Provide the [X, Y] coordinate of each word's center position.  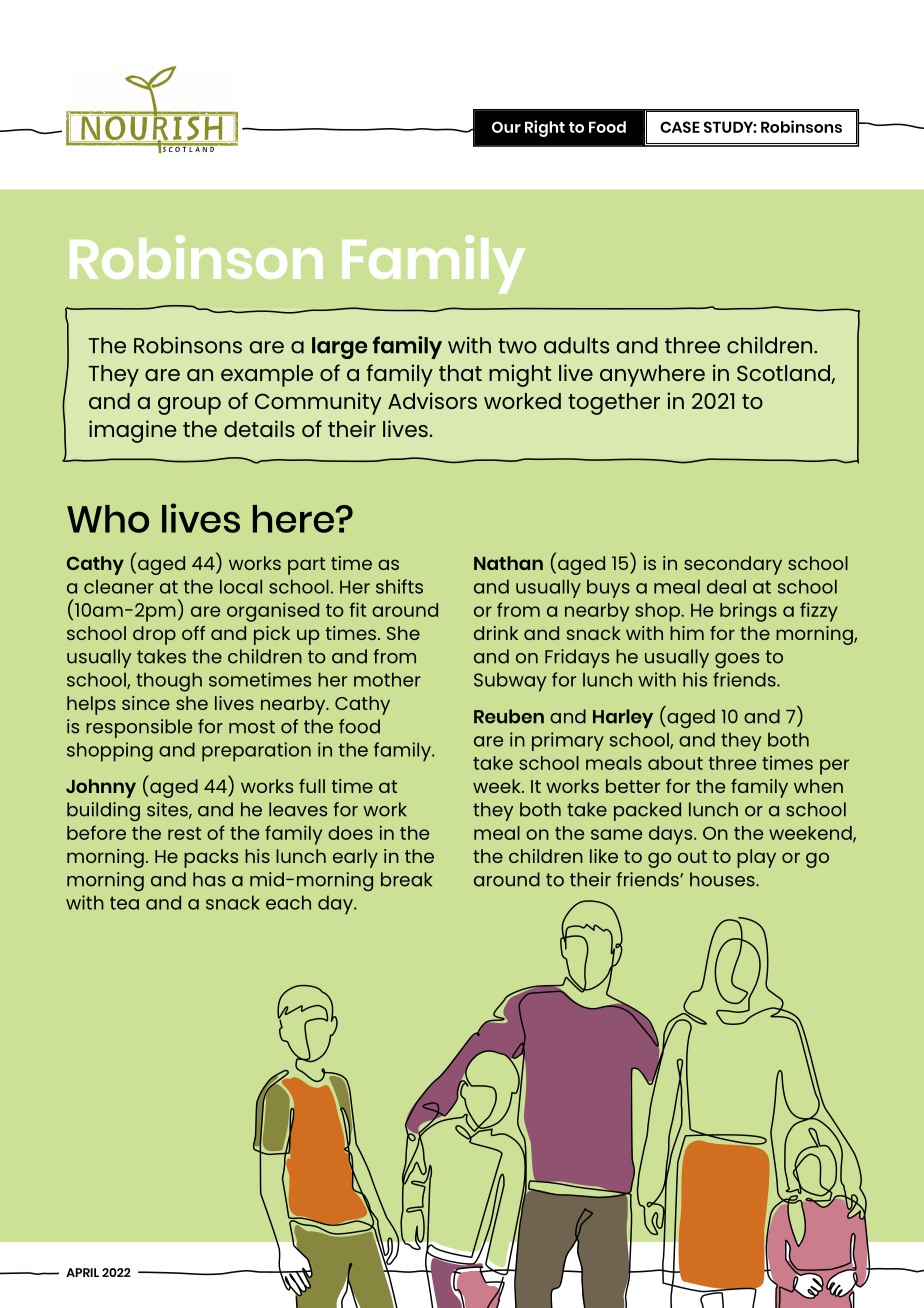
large [339, 348]
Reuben [509, 716]
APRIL [82, 1272]
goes [737, 660]
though [169, 682]
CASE [680, 127]
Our [506, 127]
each [288, 902]
